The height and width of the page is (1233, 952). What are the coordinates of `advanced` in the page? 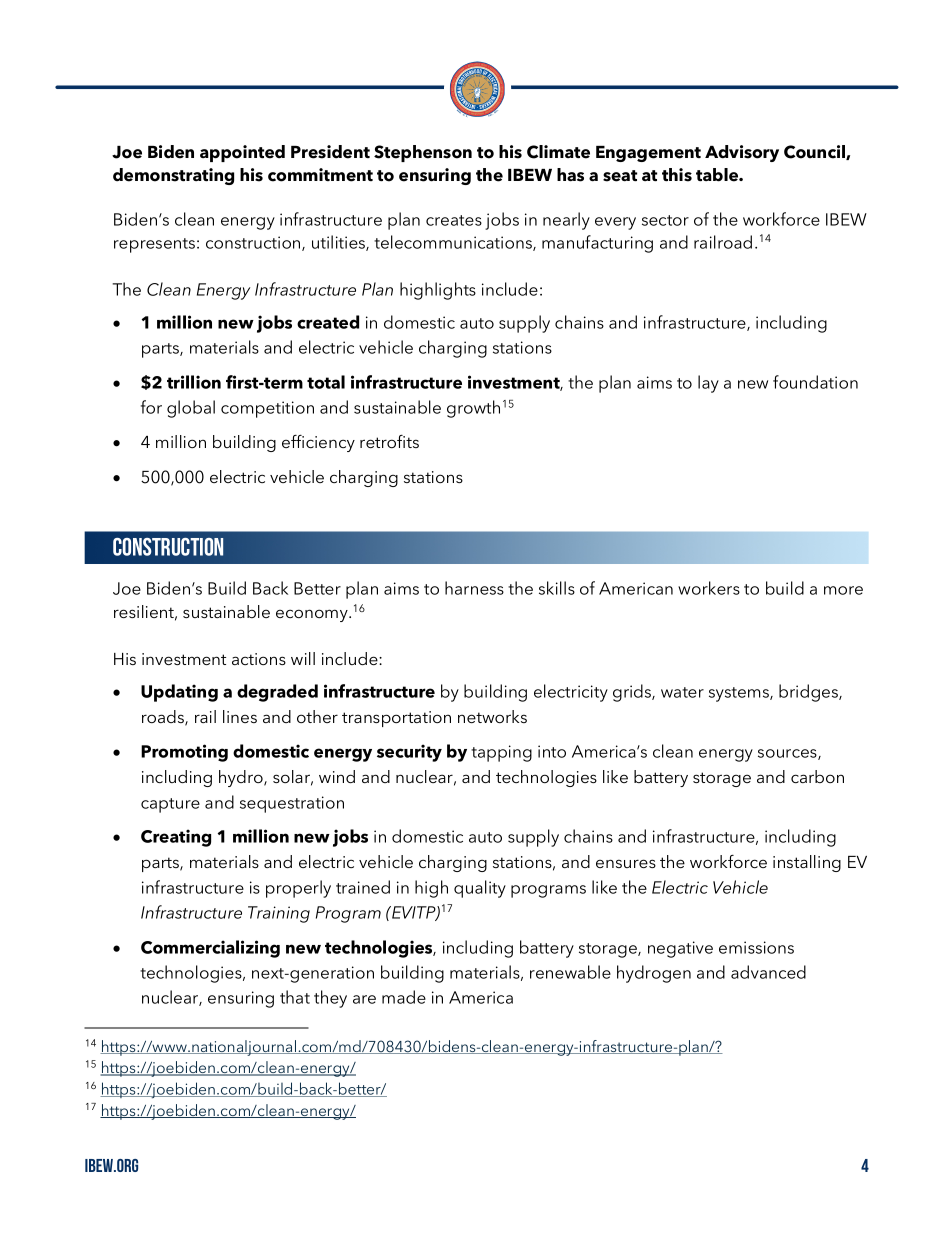 It's located at (768, 972).
